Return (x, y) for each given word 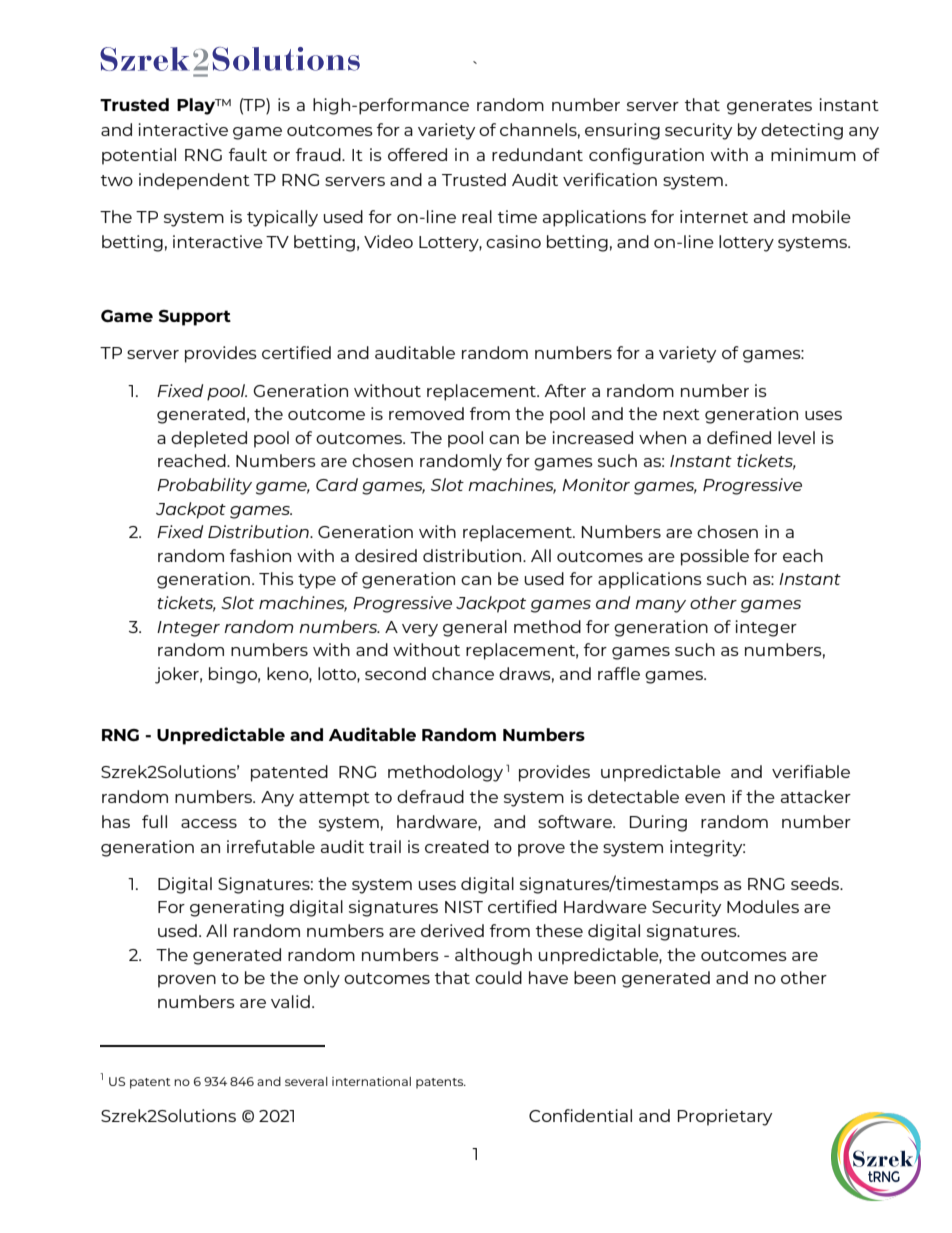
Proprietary (725, 1117)
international (371, 1081)
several (306, 1081)
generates (769, 107)
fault (248, 154)
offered (417, 154)
